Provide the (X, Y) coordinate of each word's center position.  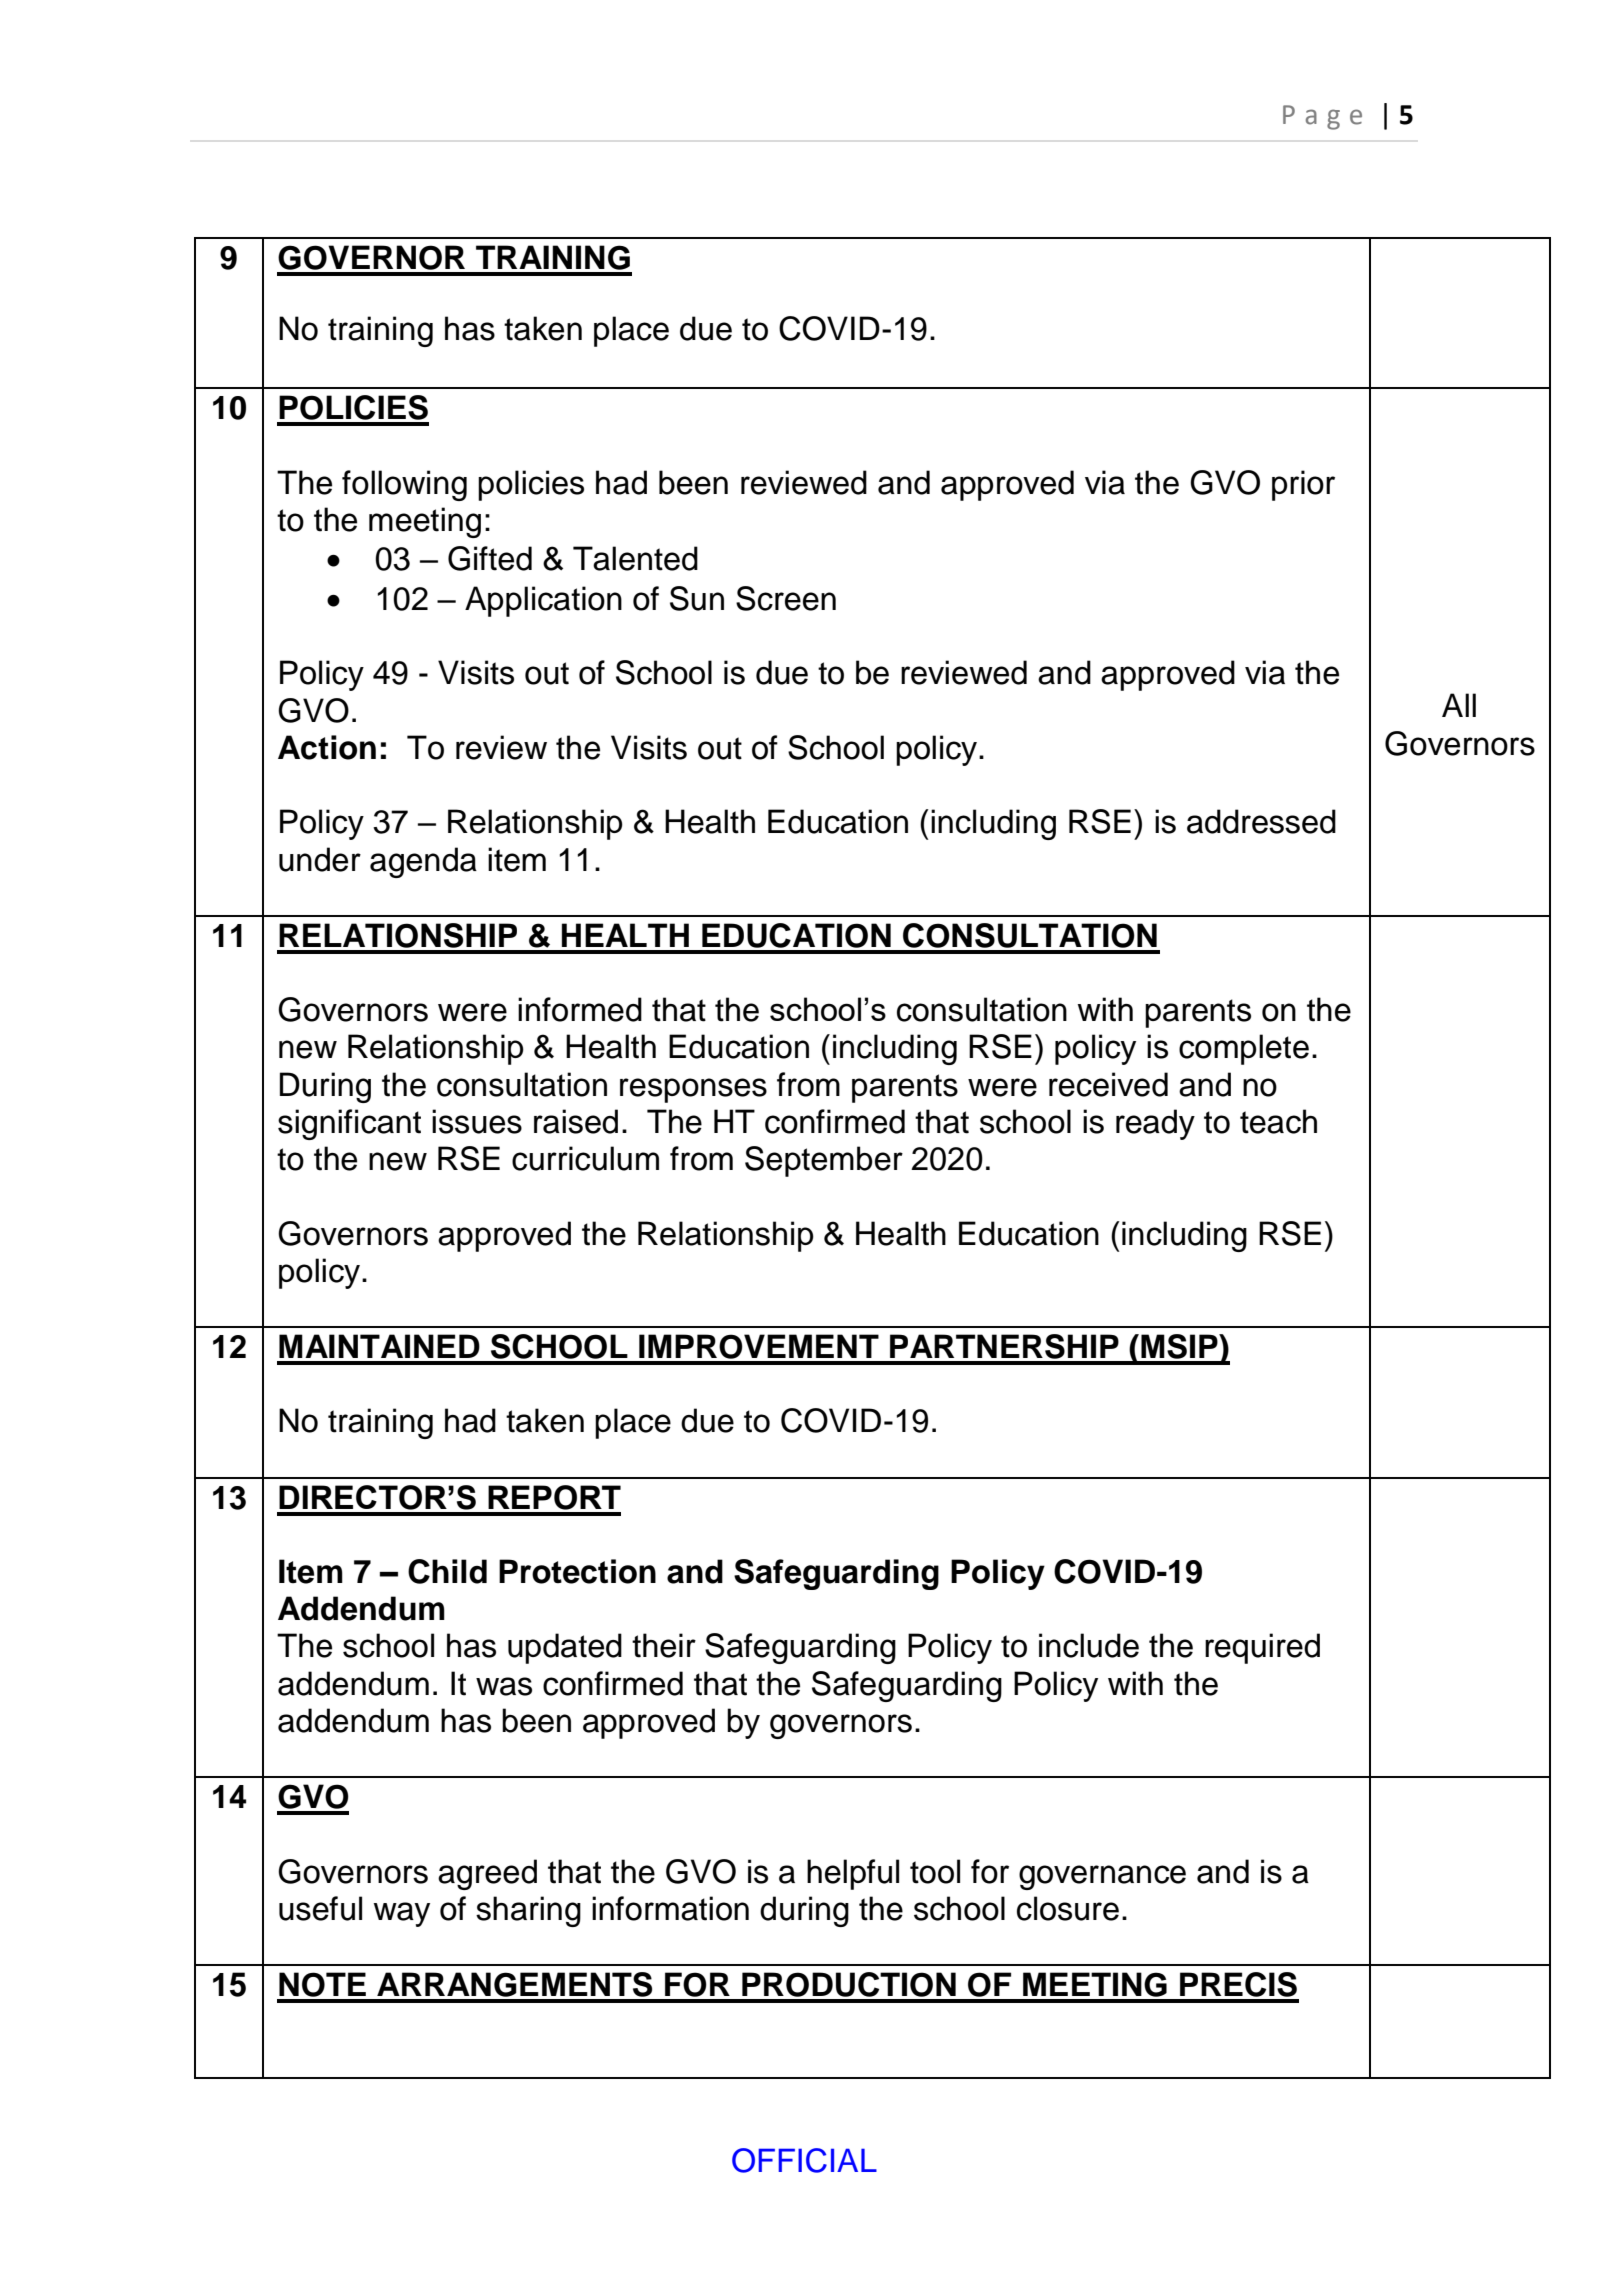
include (1089, 1645)
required (1262, 1648)
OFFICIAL (804, 2160)
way (402, 1914)
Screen (786, 598)
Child (447, 1571)
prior (1303, 485)
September (824, 1161)
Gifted (490, 558)
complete (1244, 1049)
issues (477, 1121)
